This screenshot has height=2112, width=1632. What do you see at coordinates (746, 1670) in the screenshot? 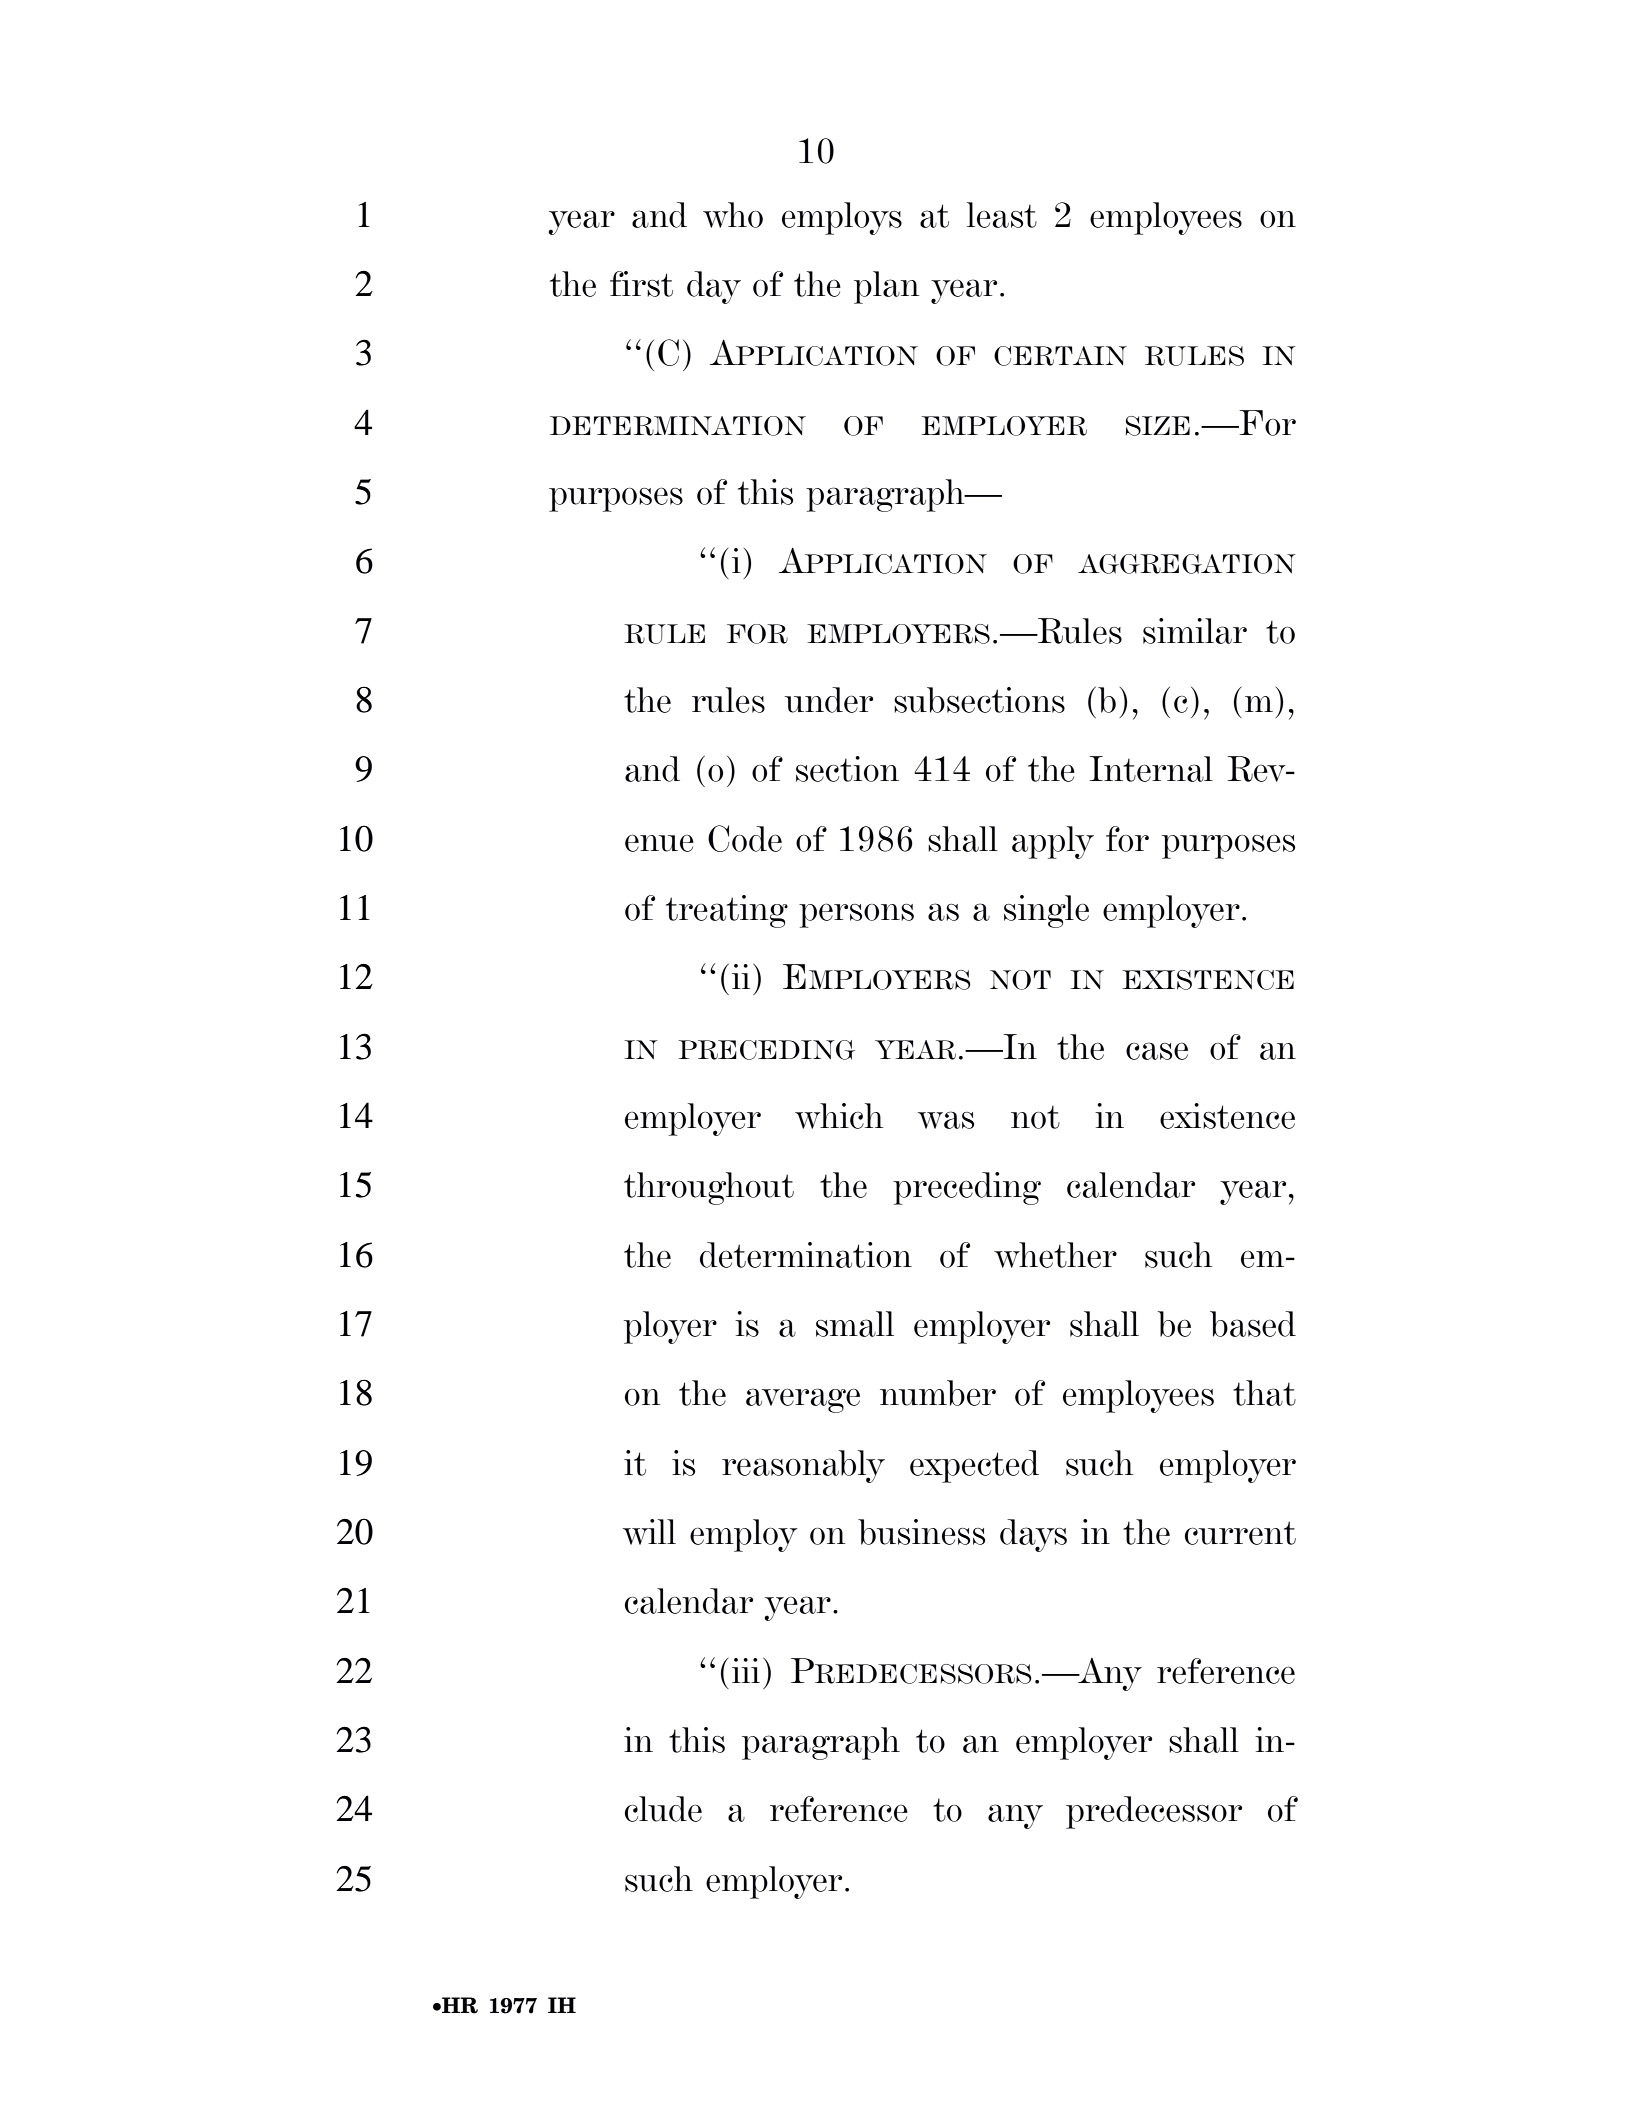
I see `iii` at bounding box center [746, 1670].
